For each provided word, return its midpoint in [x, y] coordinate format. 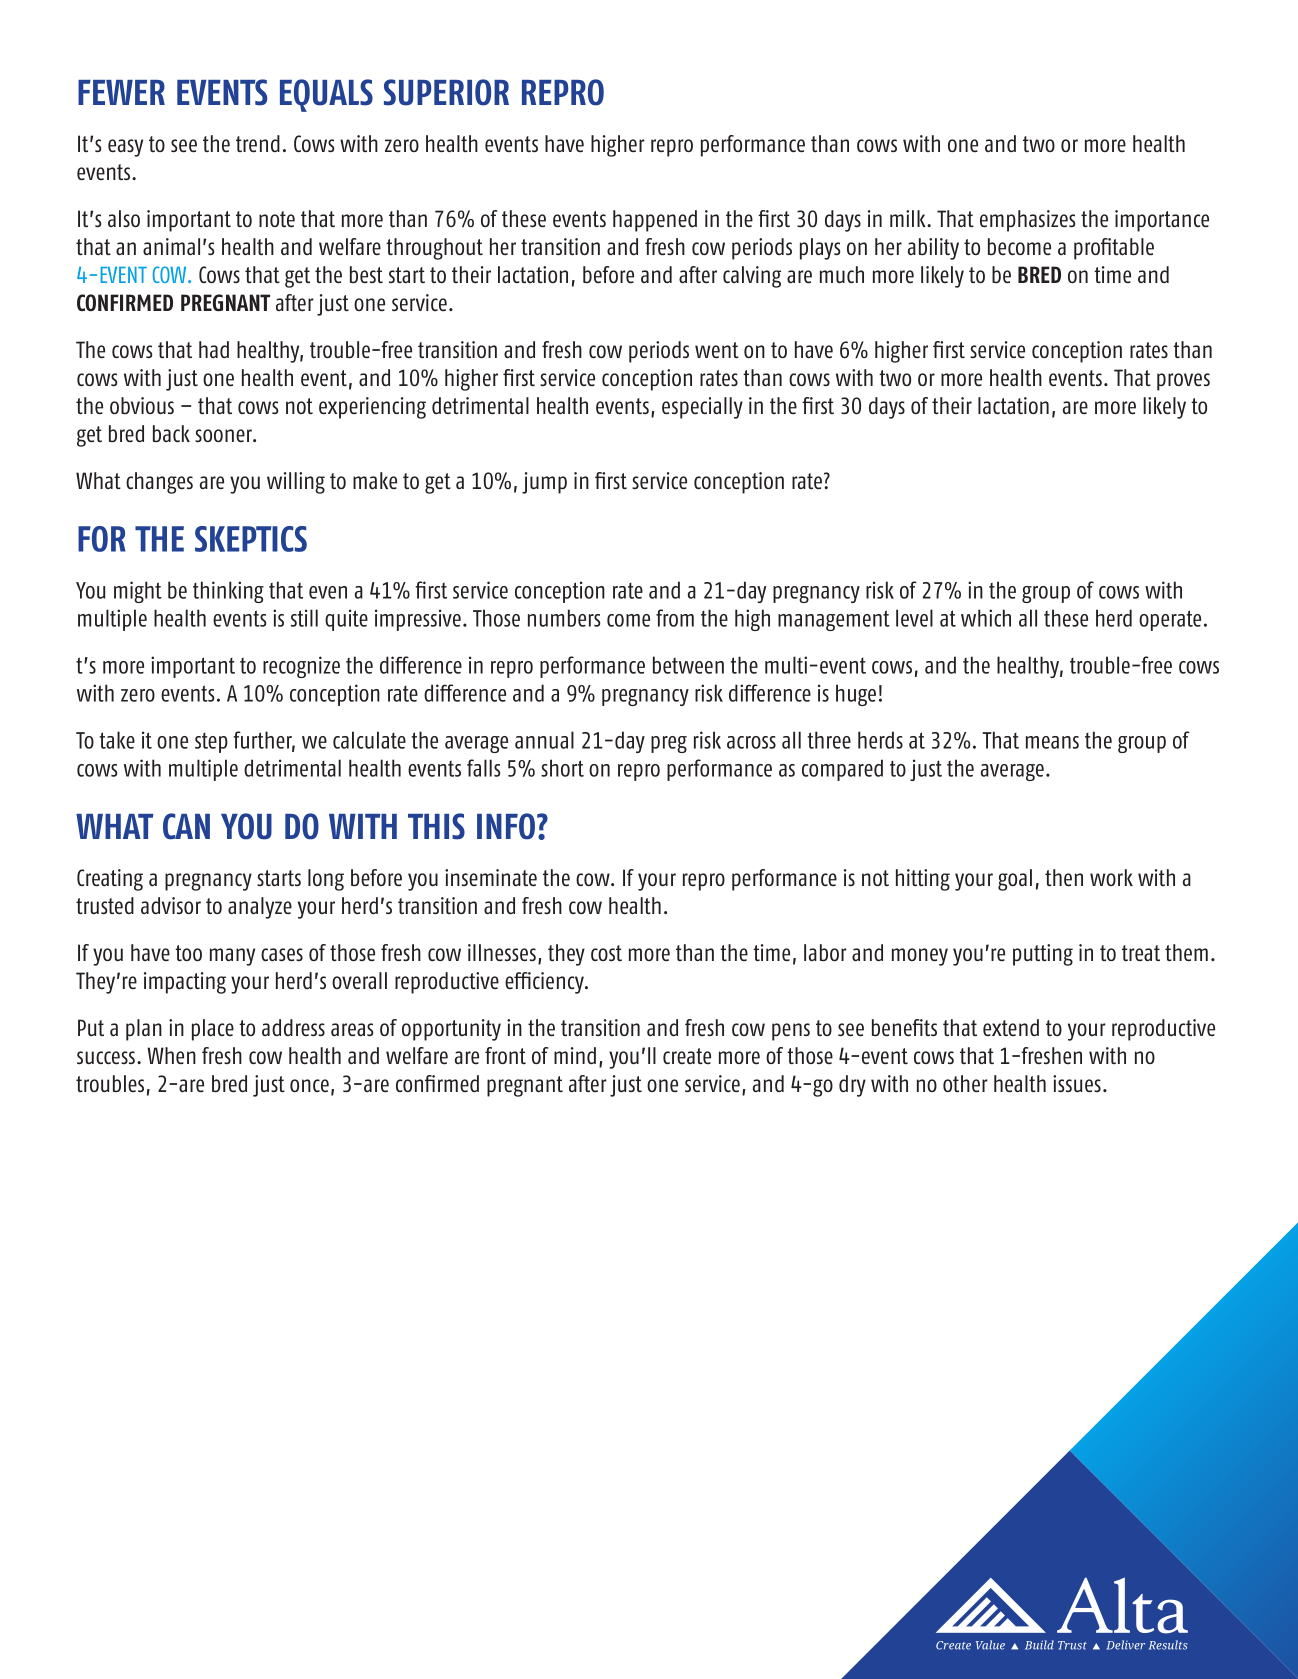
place [213, 1030]
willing [296, 483]
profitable [1114, 249]
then [1064, 877]
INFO [506, 826]
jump [544, 483]
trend [258, 143]
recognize [301, 667]
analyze [260, 908]
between [688, 665]
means [1052, 742]
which [986, 618]
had [214, 349]
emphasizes [1027, 221]
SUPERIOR [446, 92]
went [717, 350]
